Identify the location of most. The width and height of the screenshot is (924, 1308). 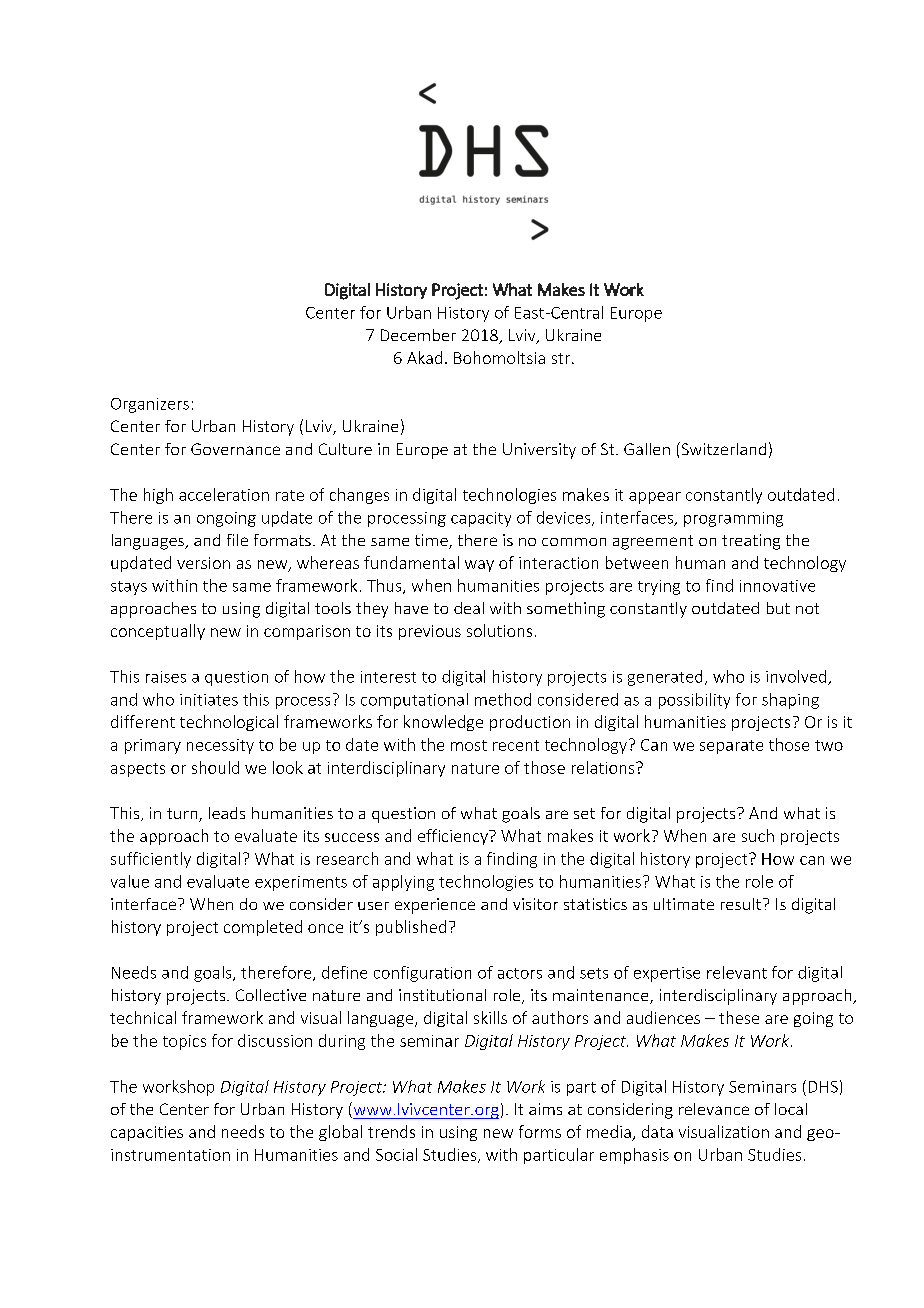
(469, 745).
